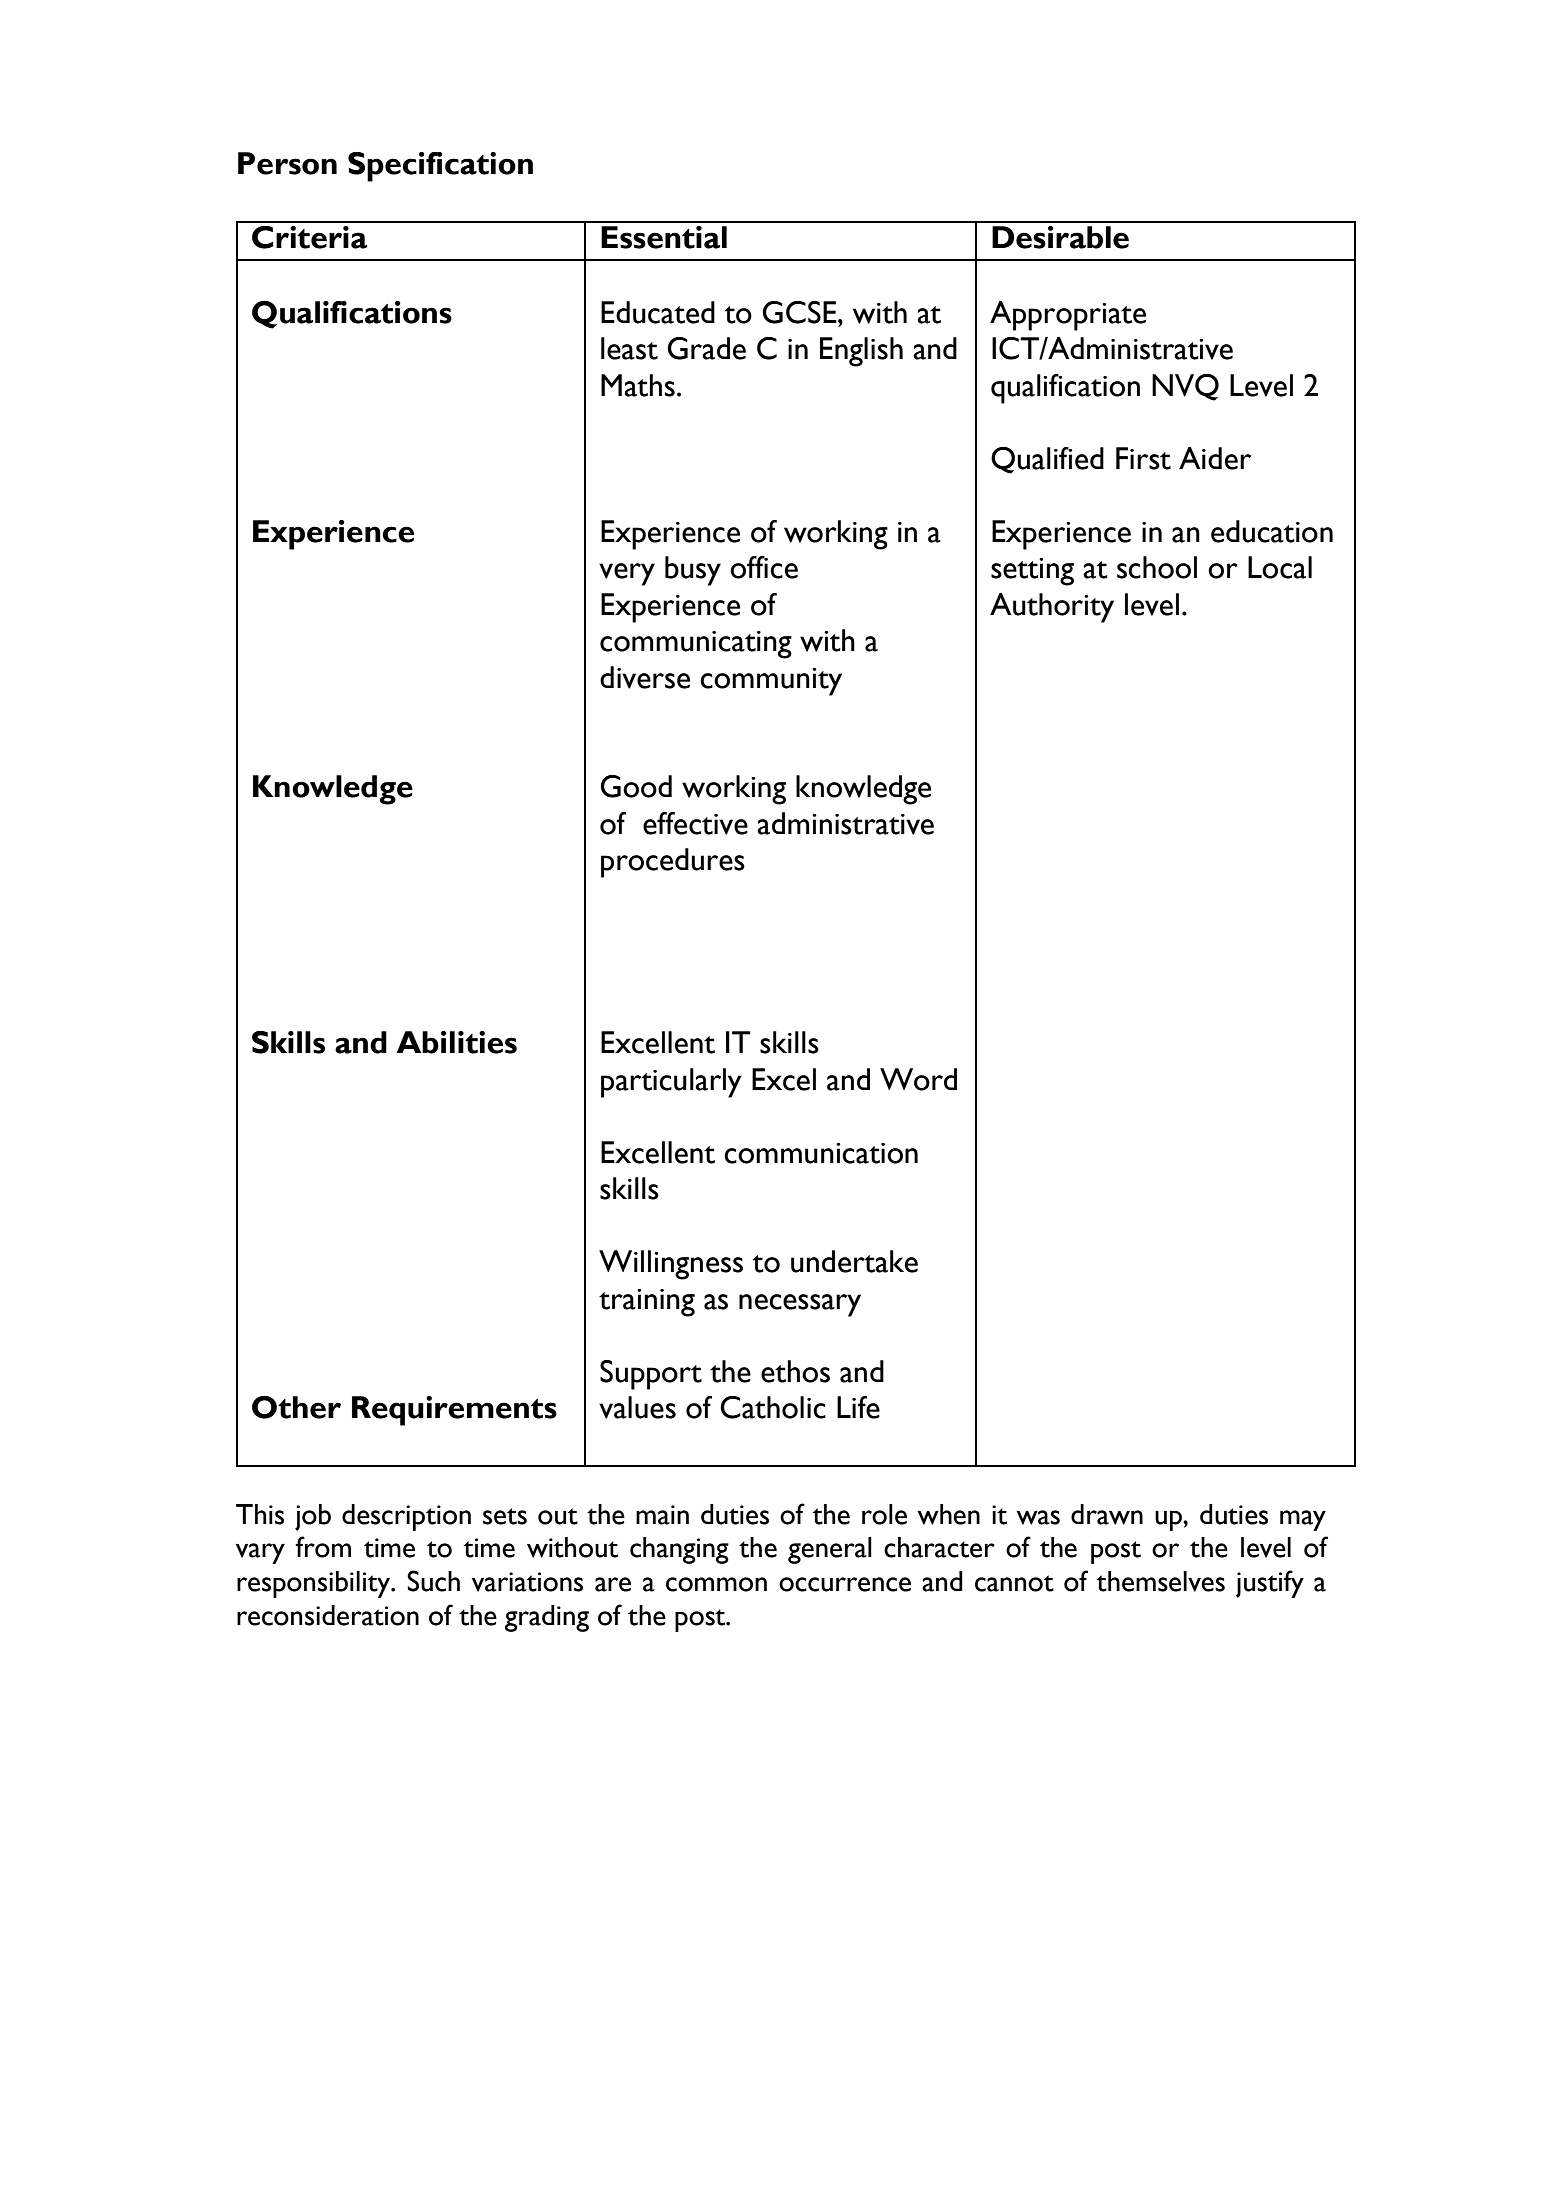  Describe the element at coordinates (771, 682) in the screenshot. I see `community` at that location.
